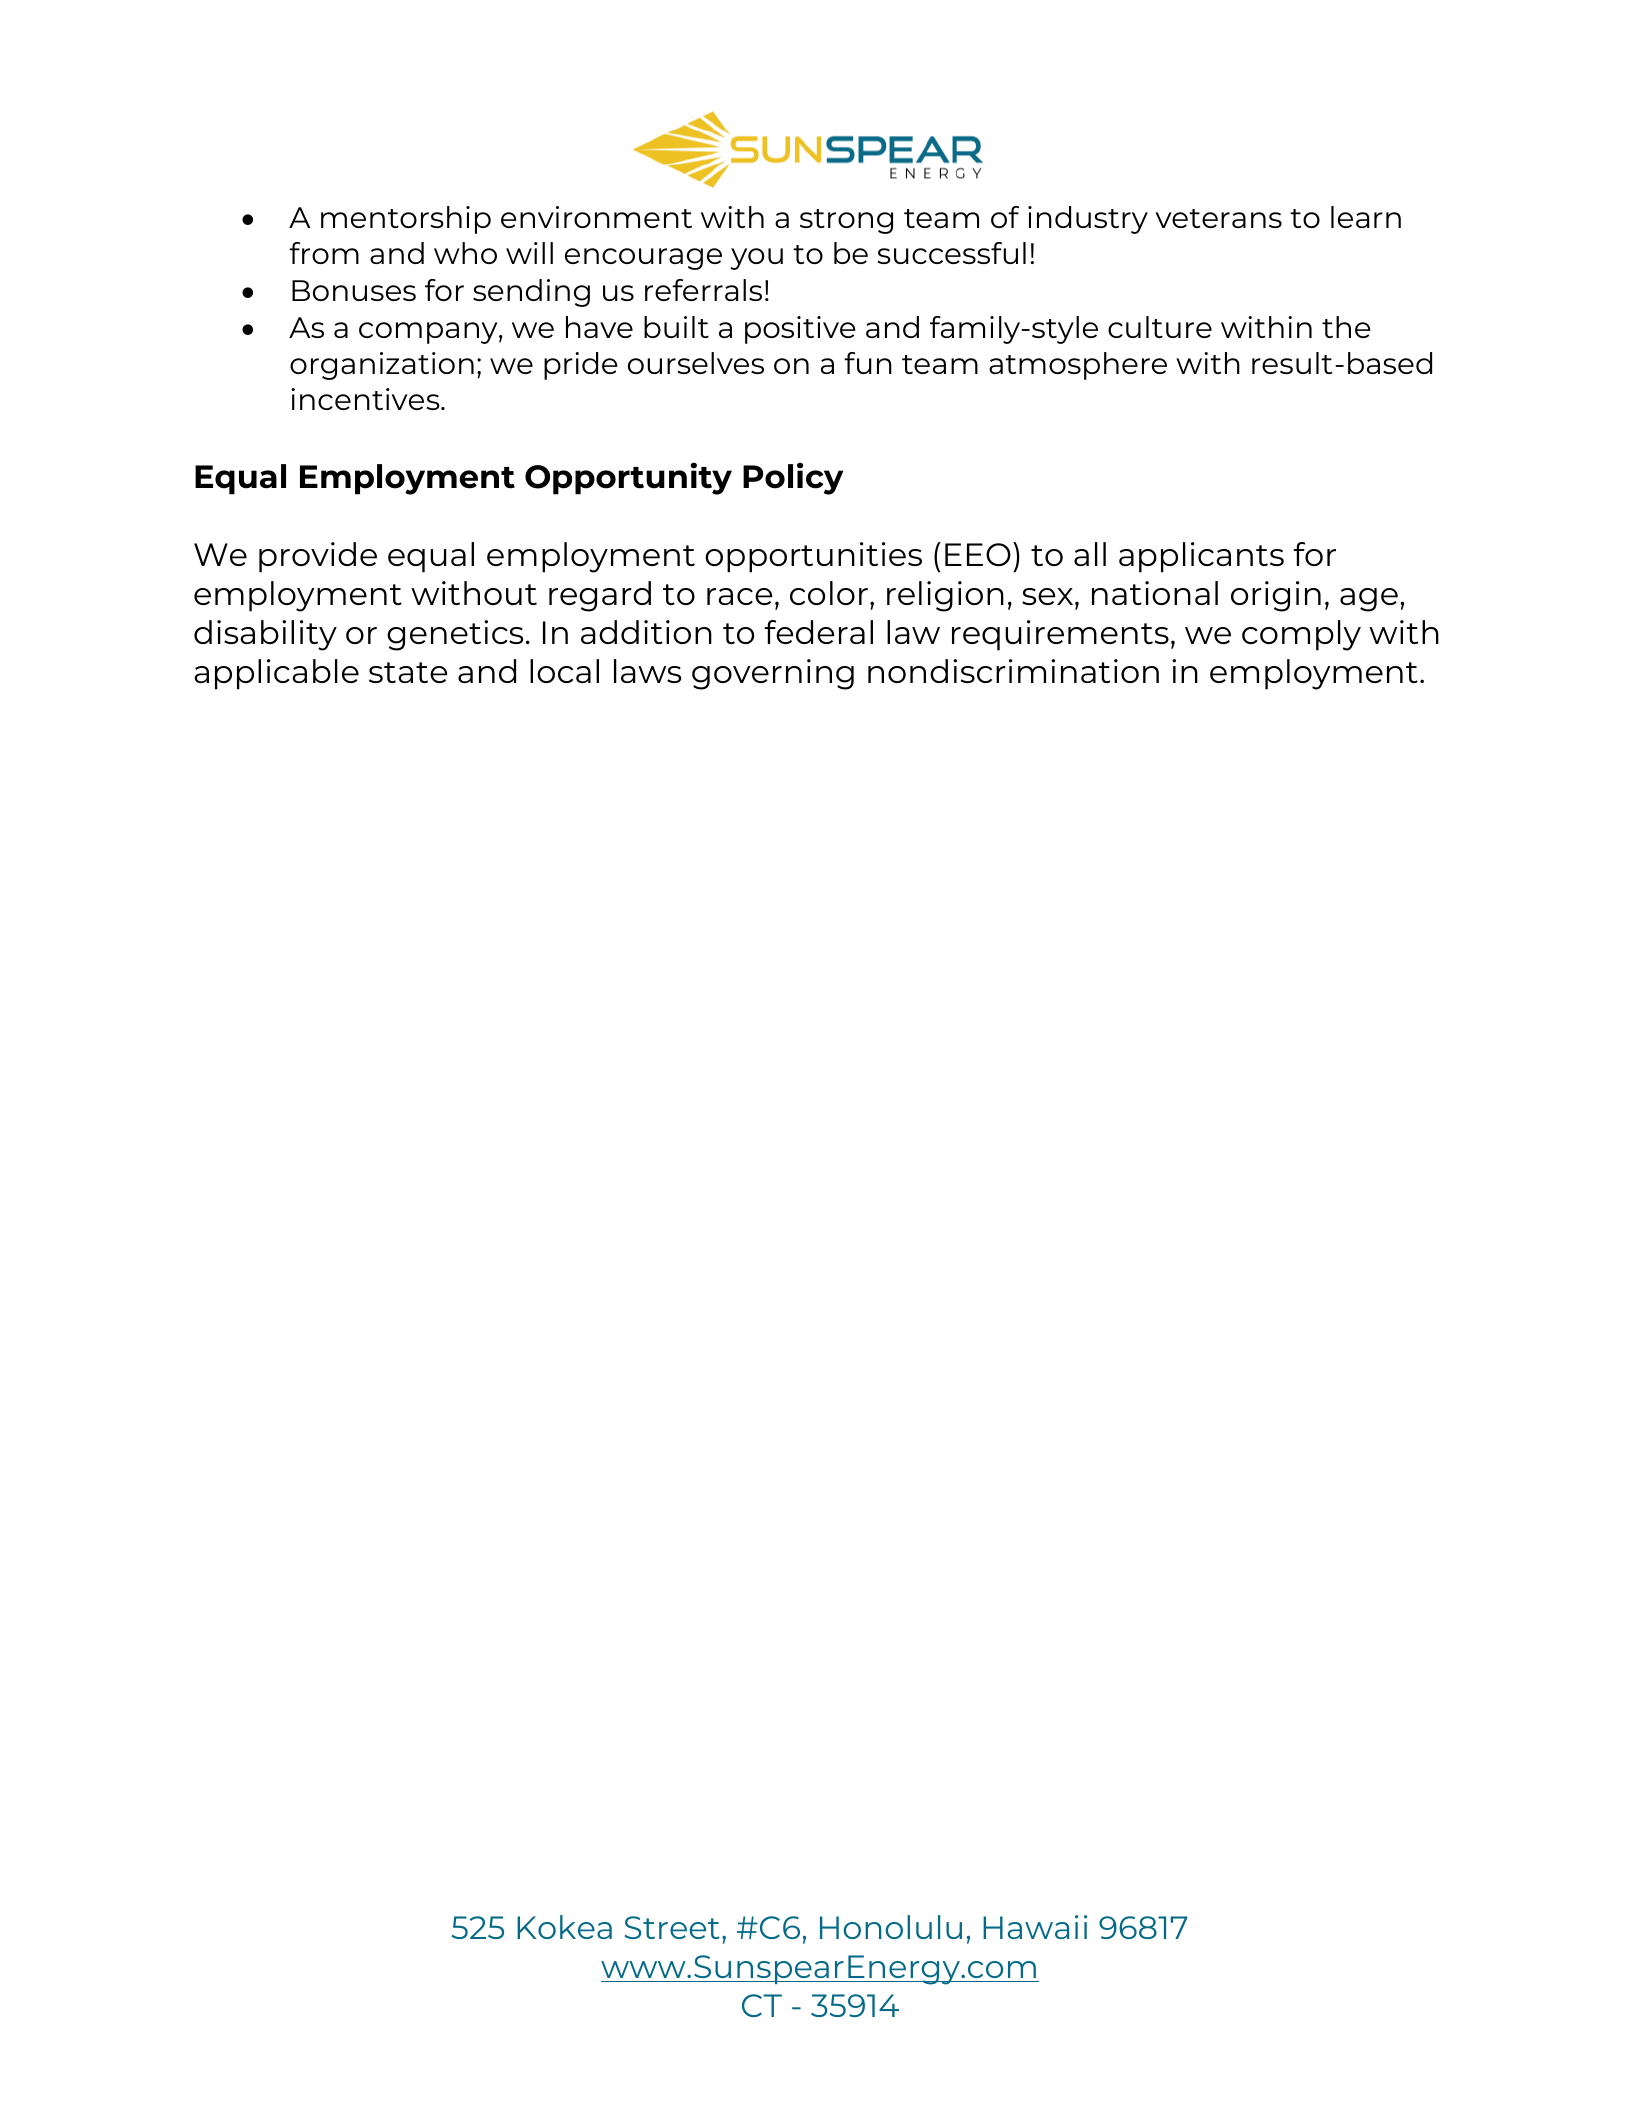  Describe the element at coordinates (277, 674) in the page. I see `applicable` at that location.
